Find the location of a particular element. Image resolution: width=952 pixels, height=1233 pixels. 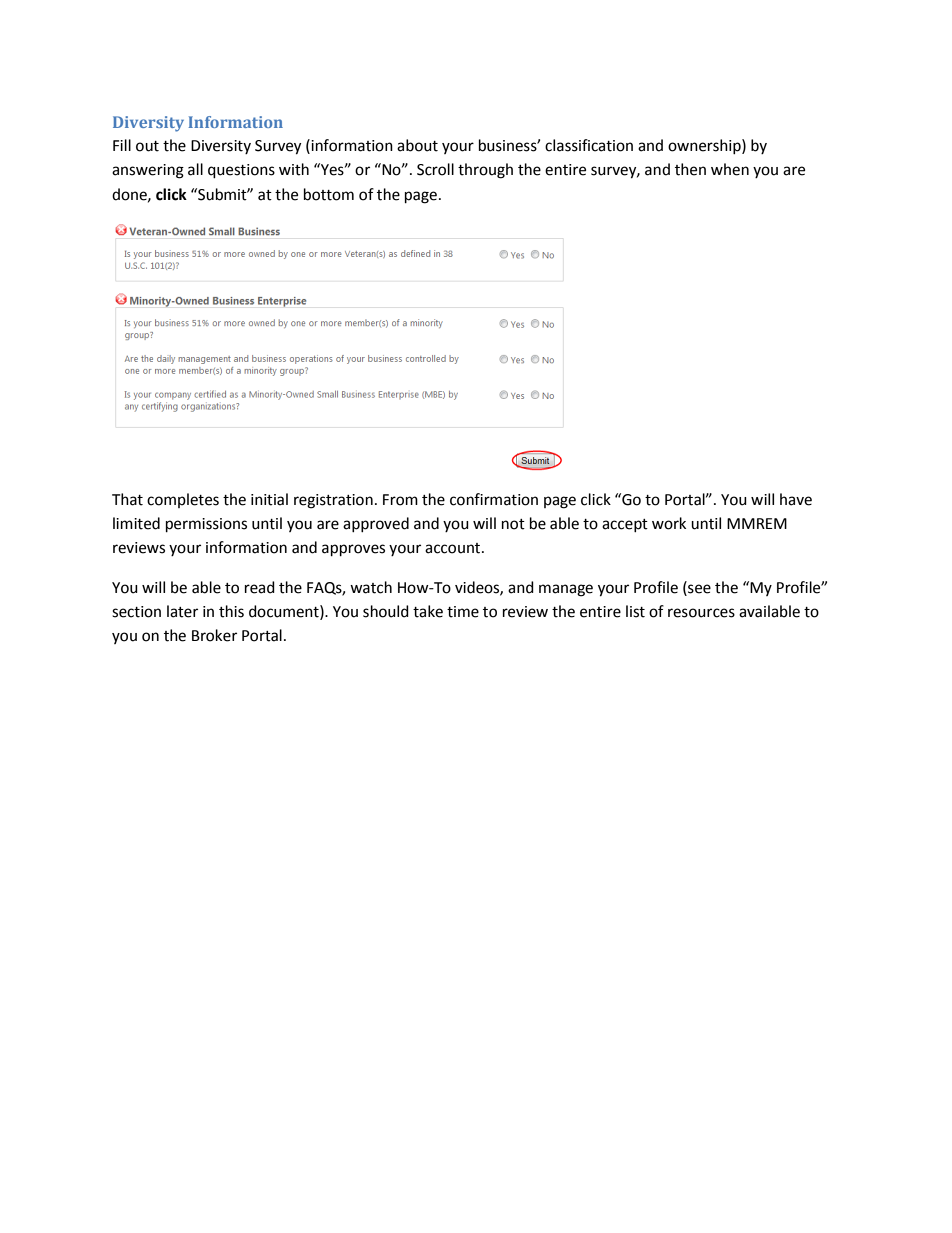

time is located at coordinates (463, 612).
